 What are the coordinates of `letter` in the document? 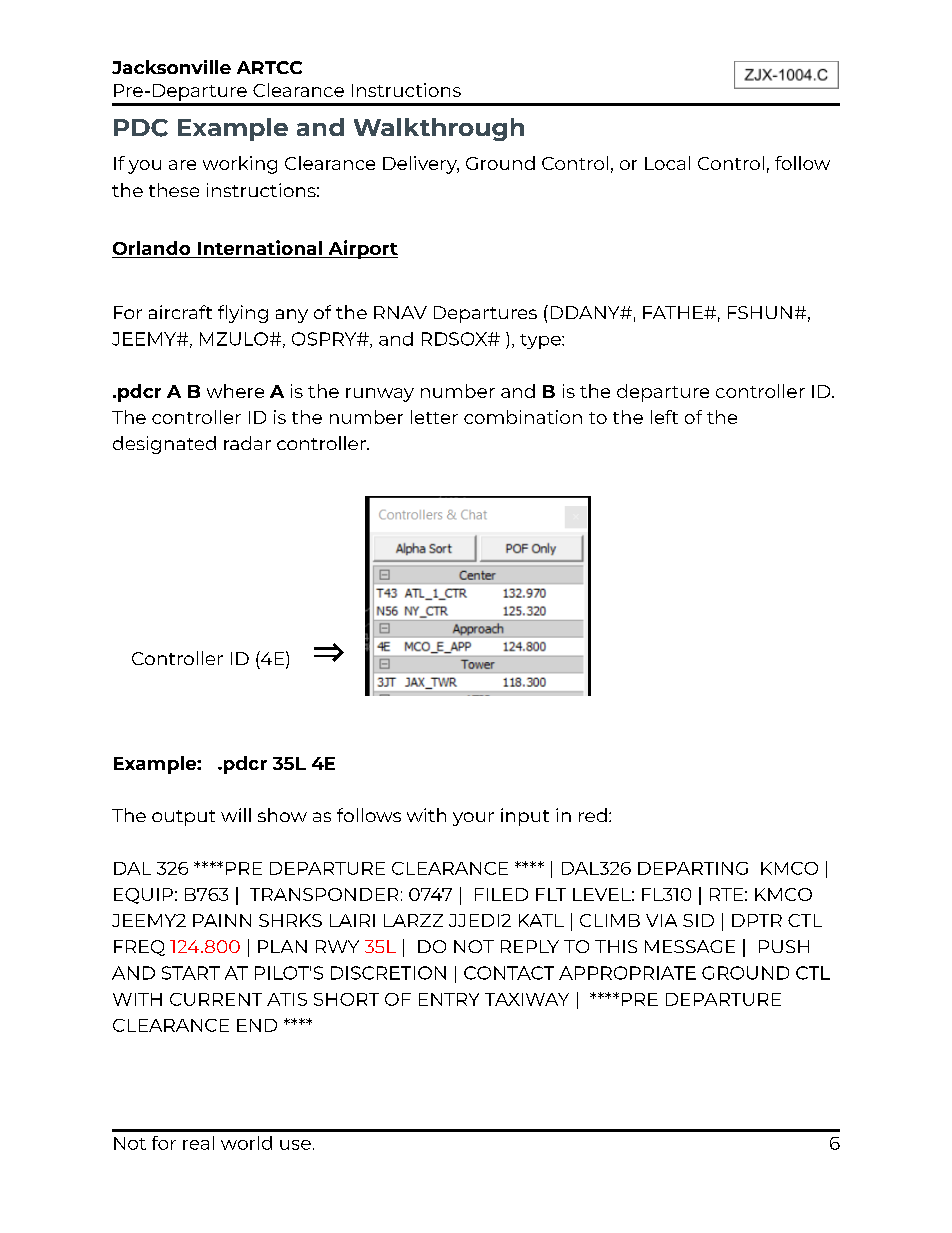 It's located at (434, 417).
